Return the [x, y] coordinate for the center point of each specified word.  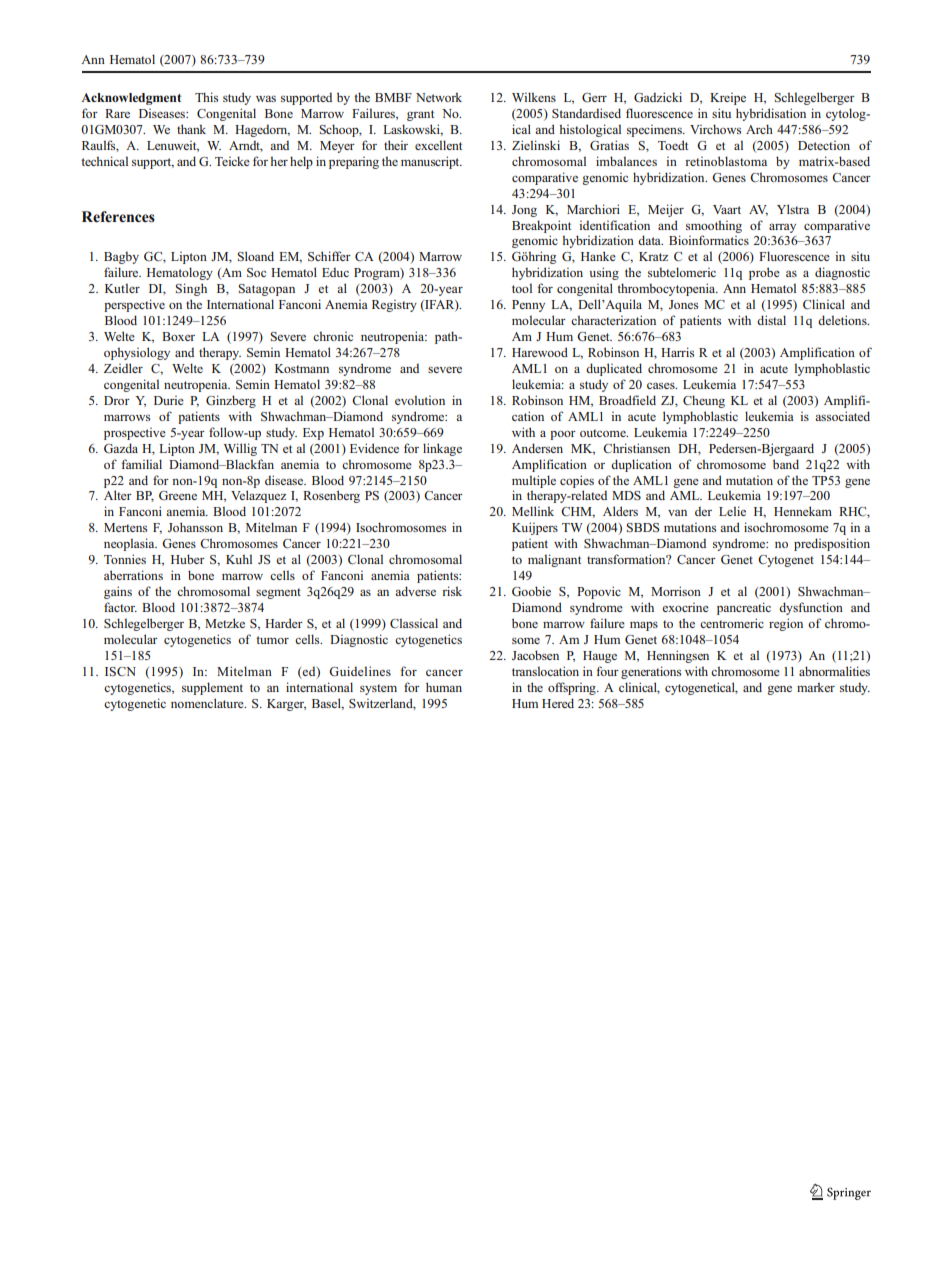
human [444, 687]
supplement [212, 688]
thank [191, 129]
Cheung [704, 401]
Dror [117, 400]
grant [420, 115]
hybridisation [771, 114]
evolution [420, 400]
